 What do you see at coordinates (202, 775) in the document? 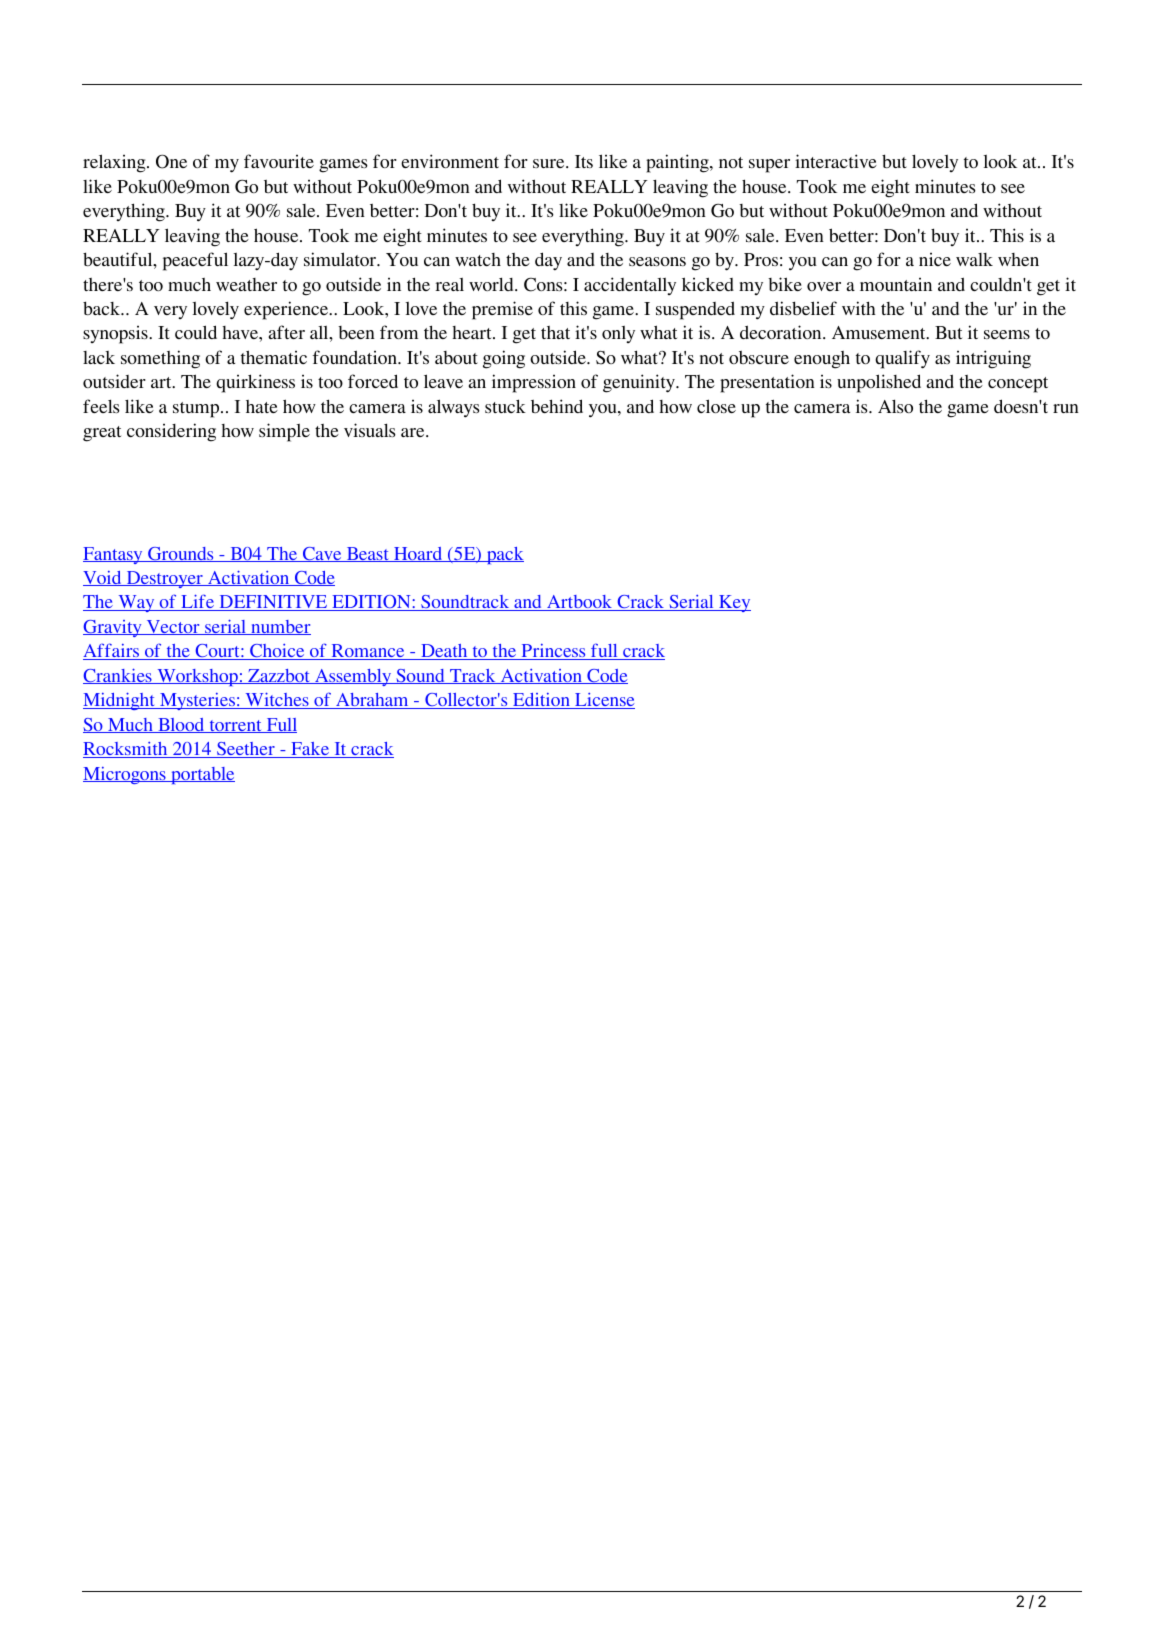
I see `portable` at bounding box center [202, 775].
